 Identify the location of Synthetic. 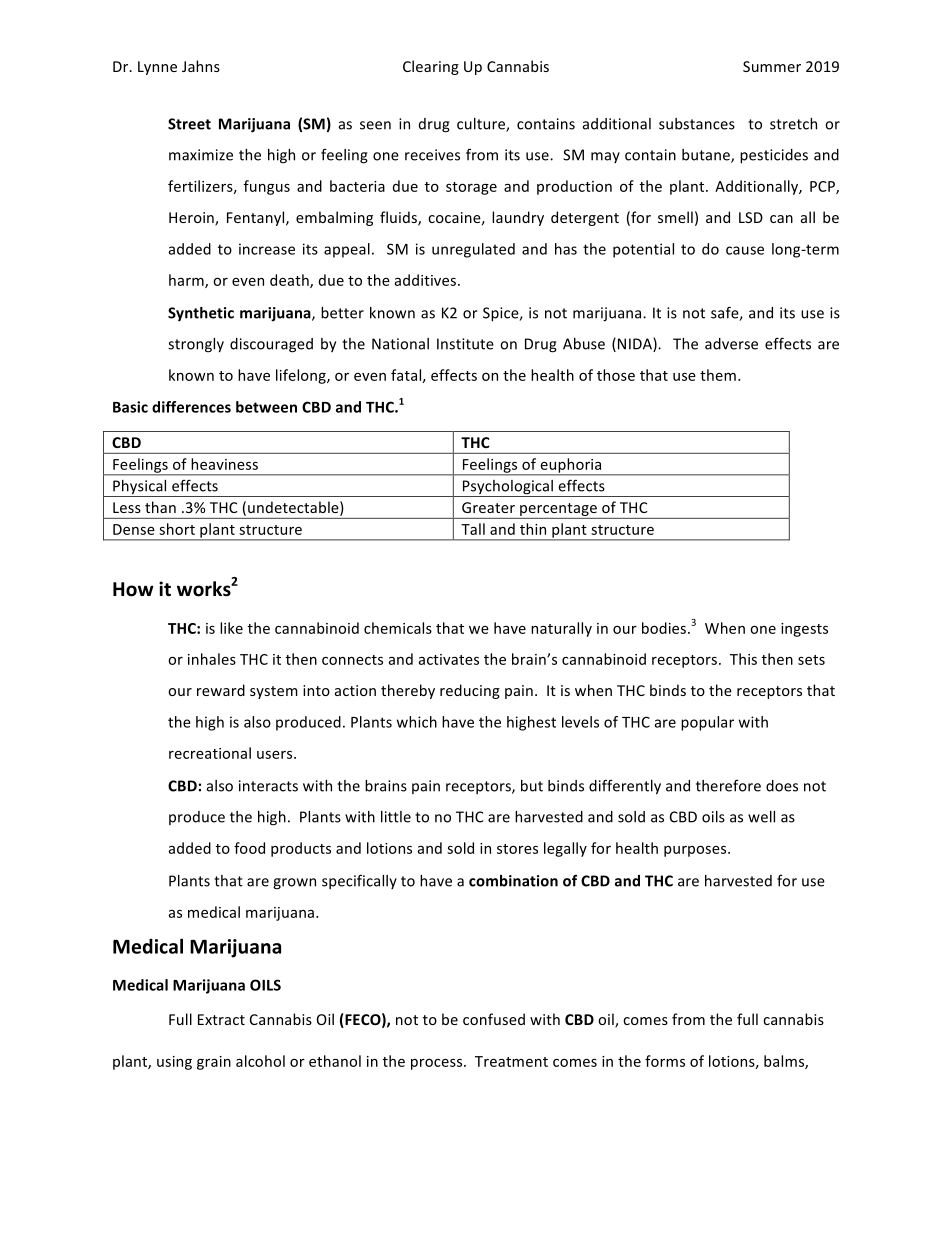
(201, 314).
